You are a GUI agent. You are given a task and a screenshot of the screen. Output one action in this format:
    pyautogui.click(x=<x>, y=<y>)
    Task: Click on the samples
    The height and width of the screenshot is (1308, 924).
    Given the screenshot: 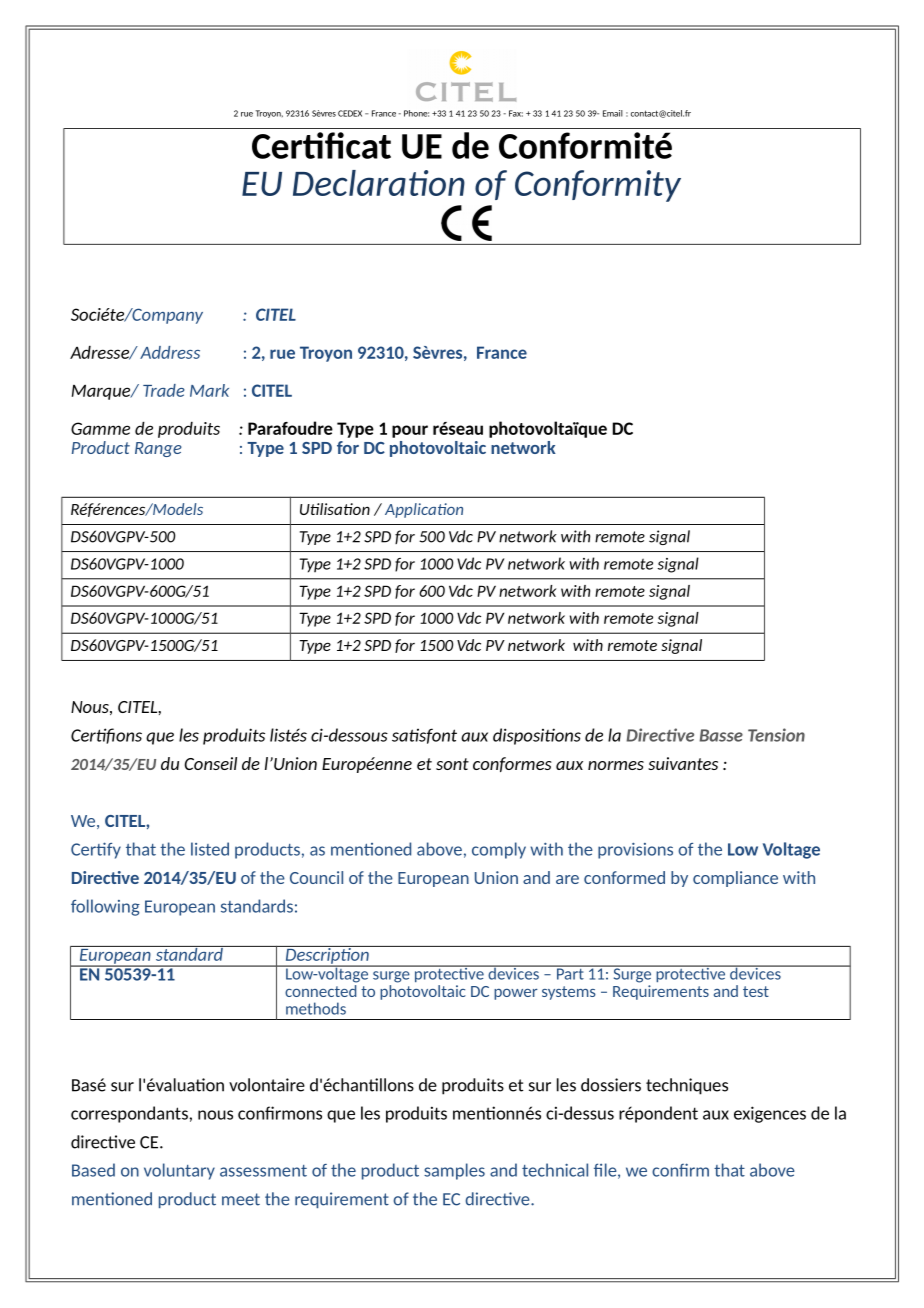 What is the action you would take?
    pyautogui.click(x=454, y=1171)
